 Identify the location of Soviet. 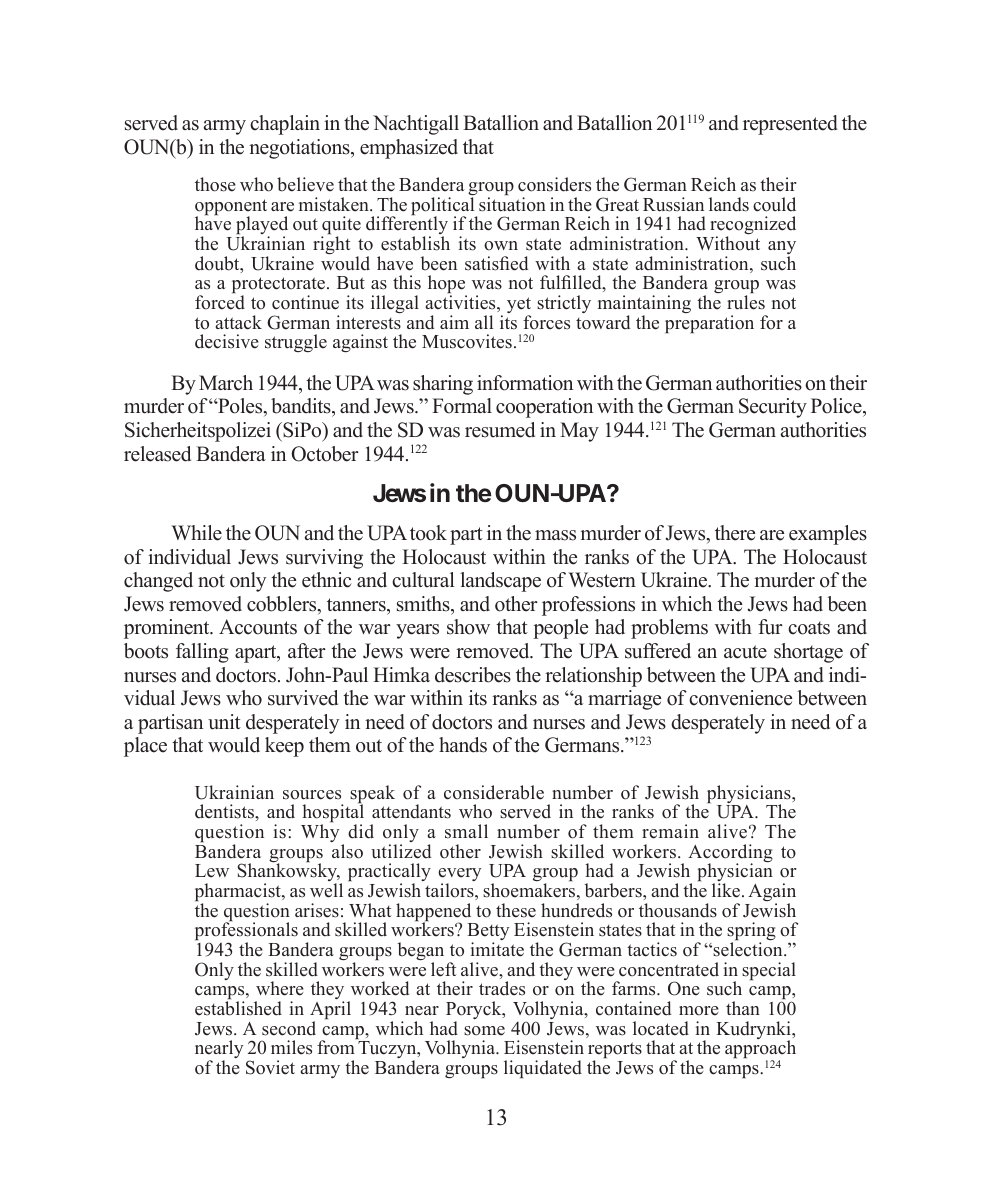
(270, 1067).
